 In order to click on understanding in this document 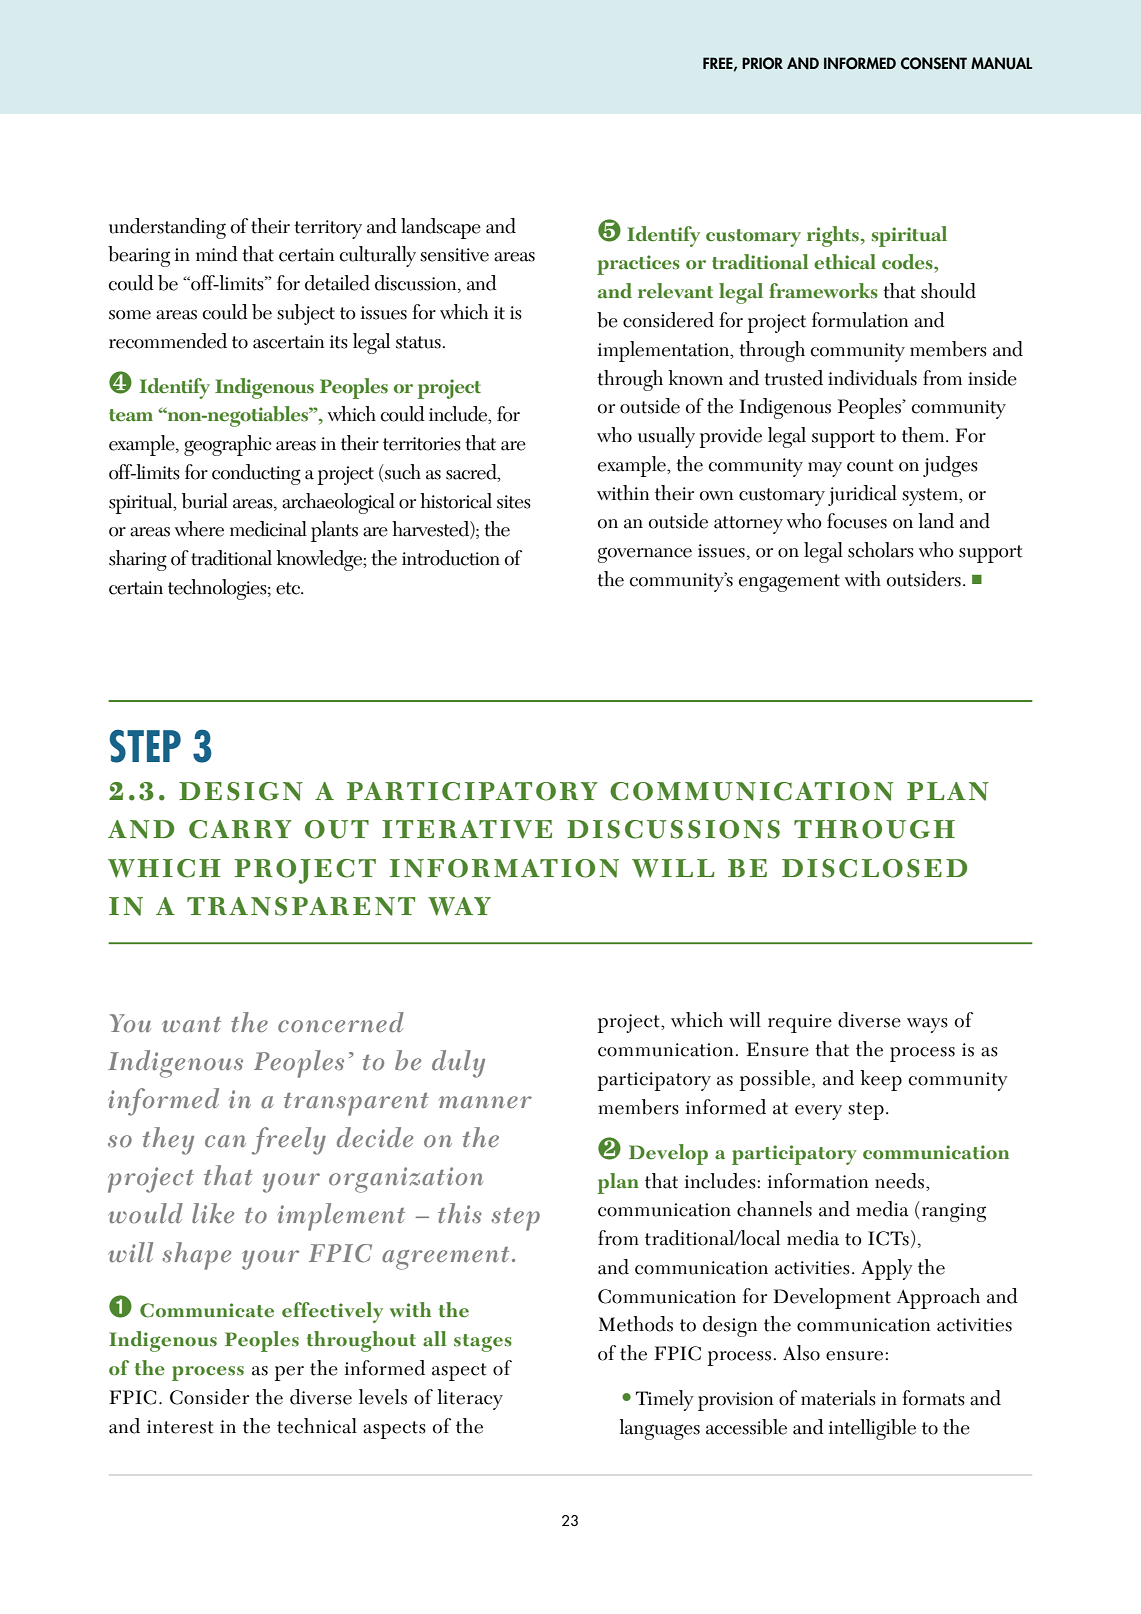, I will do `click(167, 228)`.
